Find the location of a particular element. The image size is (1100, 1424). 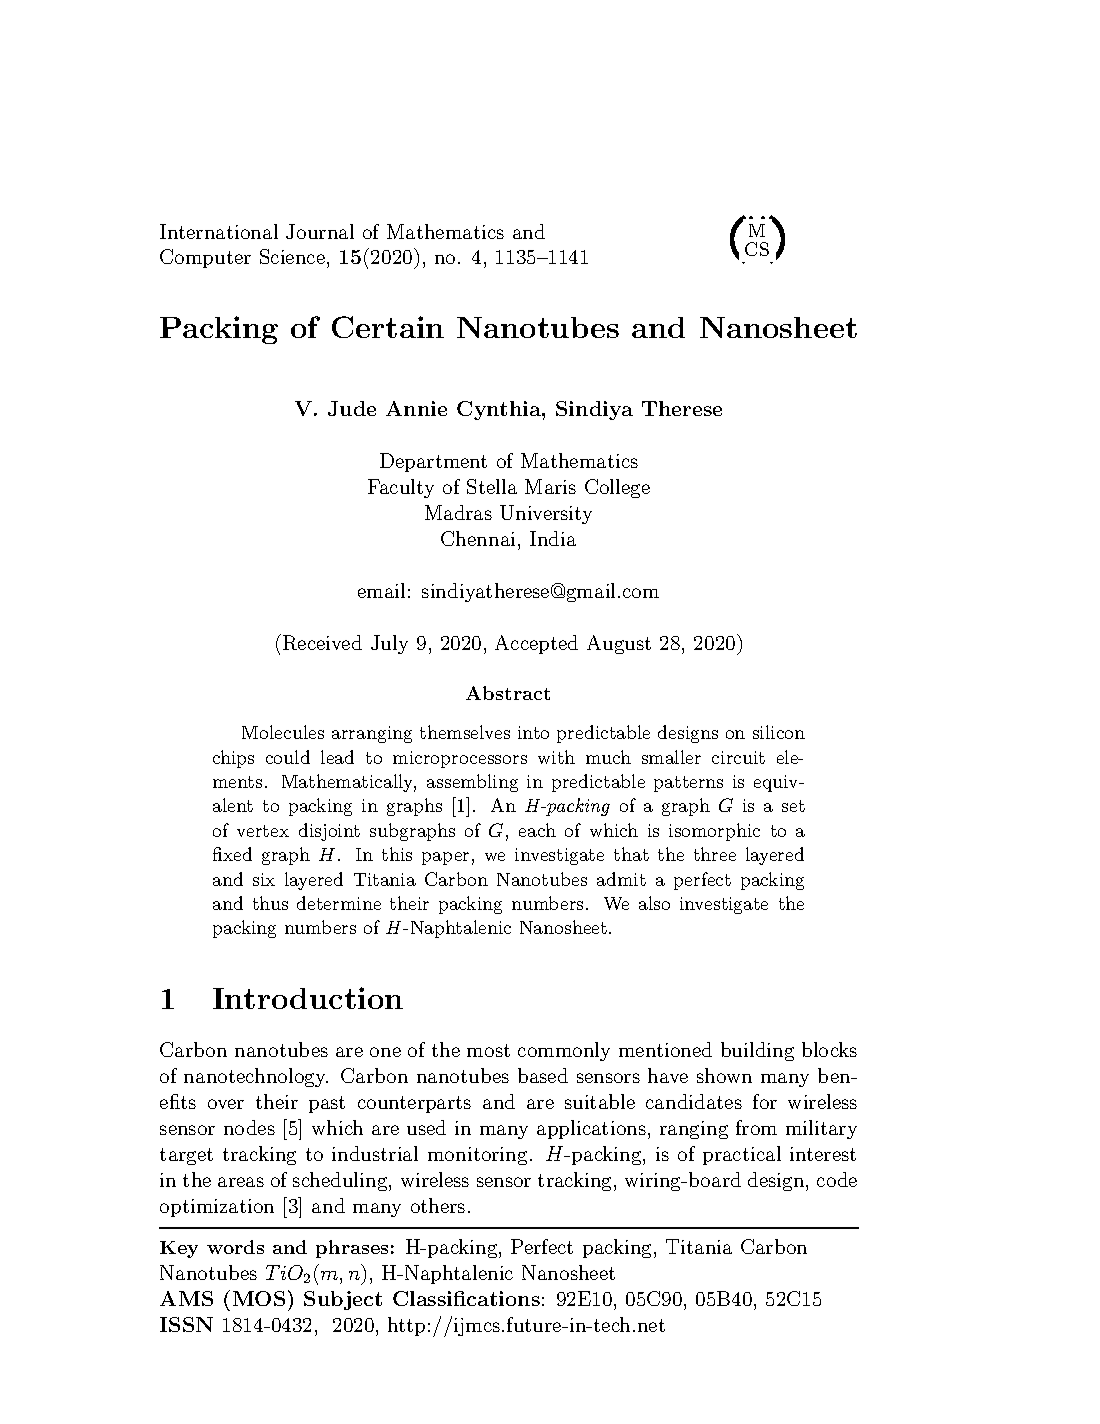

Introduction is located at coordinates (308, 998).
